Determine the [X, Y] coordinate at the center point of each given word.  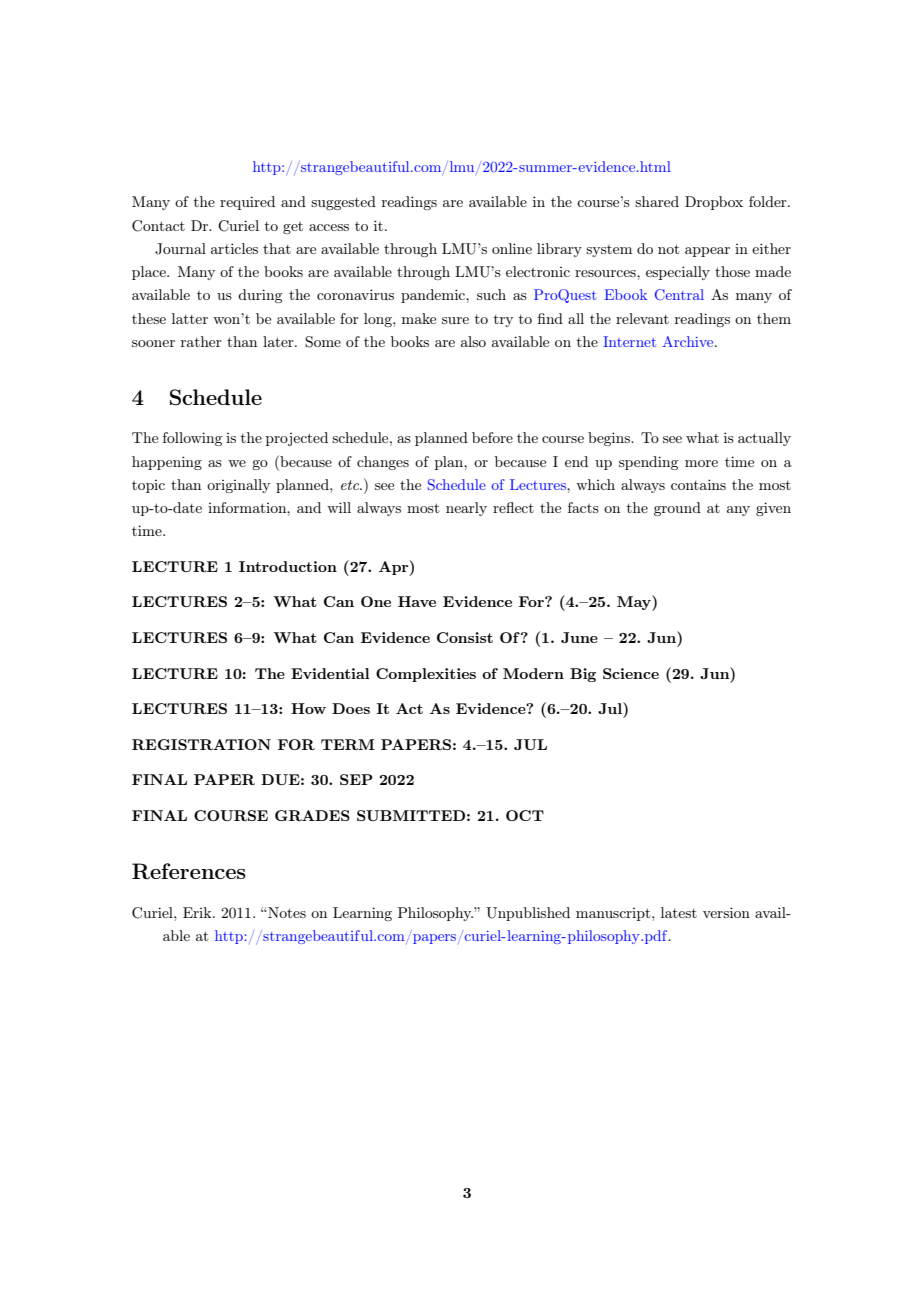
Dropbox [714, 203]
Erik [198, 912]
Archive [689, 341]
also [473, 341]
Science [631, 673]
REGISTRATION [201, 744]
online [512, 248]
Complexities [426, 675]
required [247, 203]
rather [201, 341]
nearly [466, 509]
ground [677, 509]
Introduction [288, 566]
